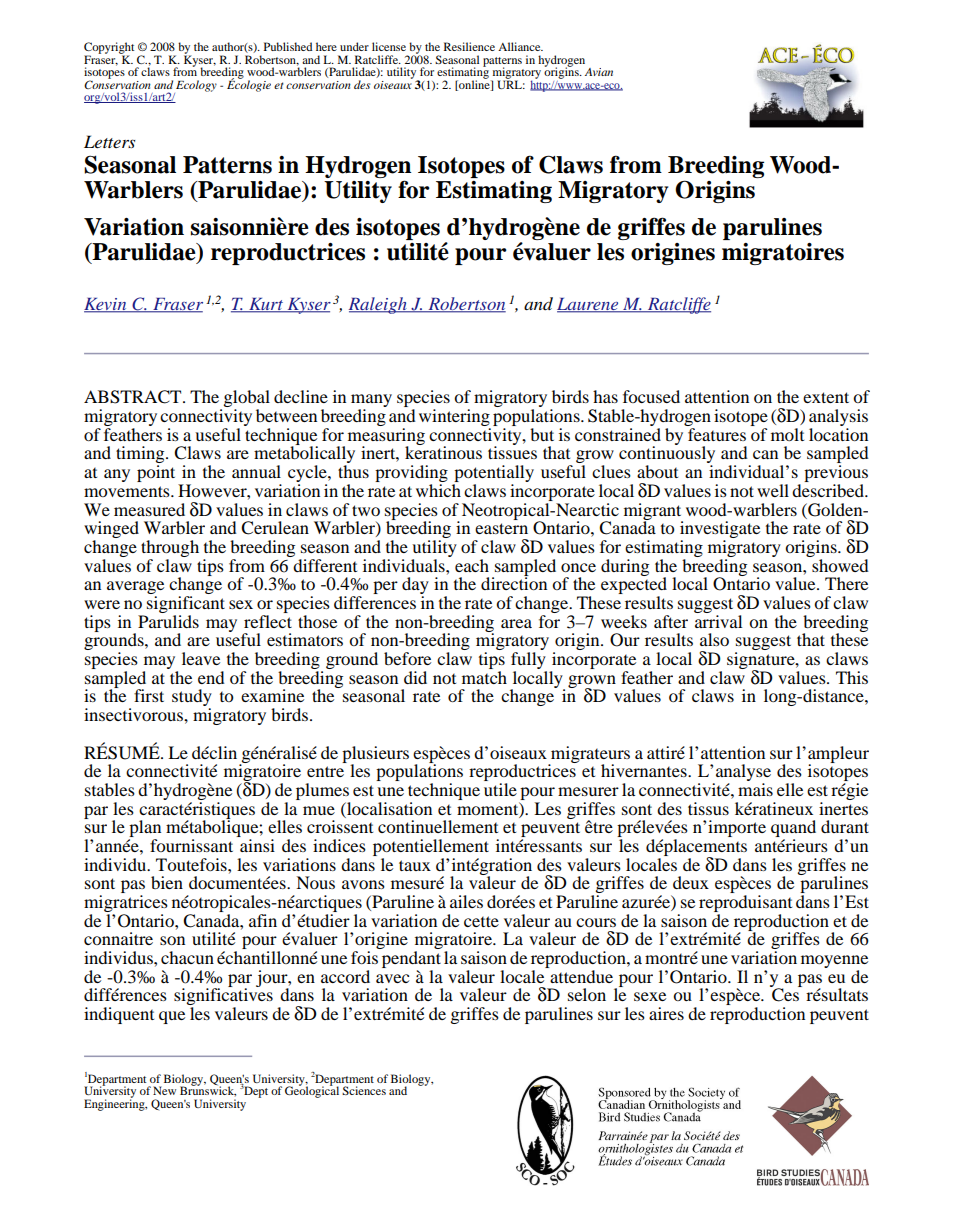  I want to click on Resilience, so click(469, 46).
